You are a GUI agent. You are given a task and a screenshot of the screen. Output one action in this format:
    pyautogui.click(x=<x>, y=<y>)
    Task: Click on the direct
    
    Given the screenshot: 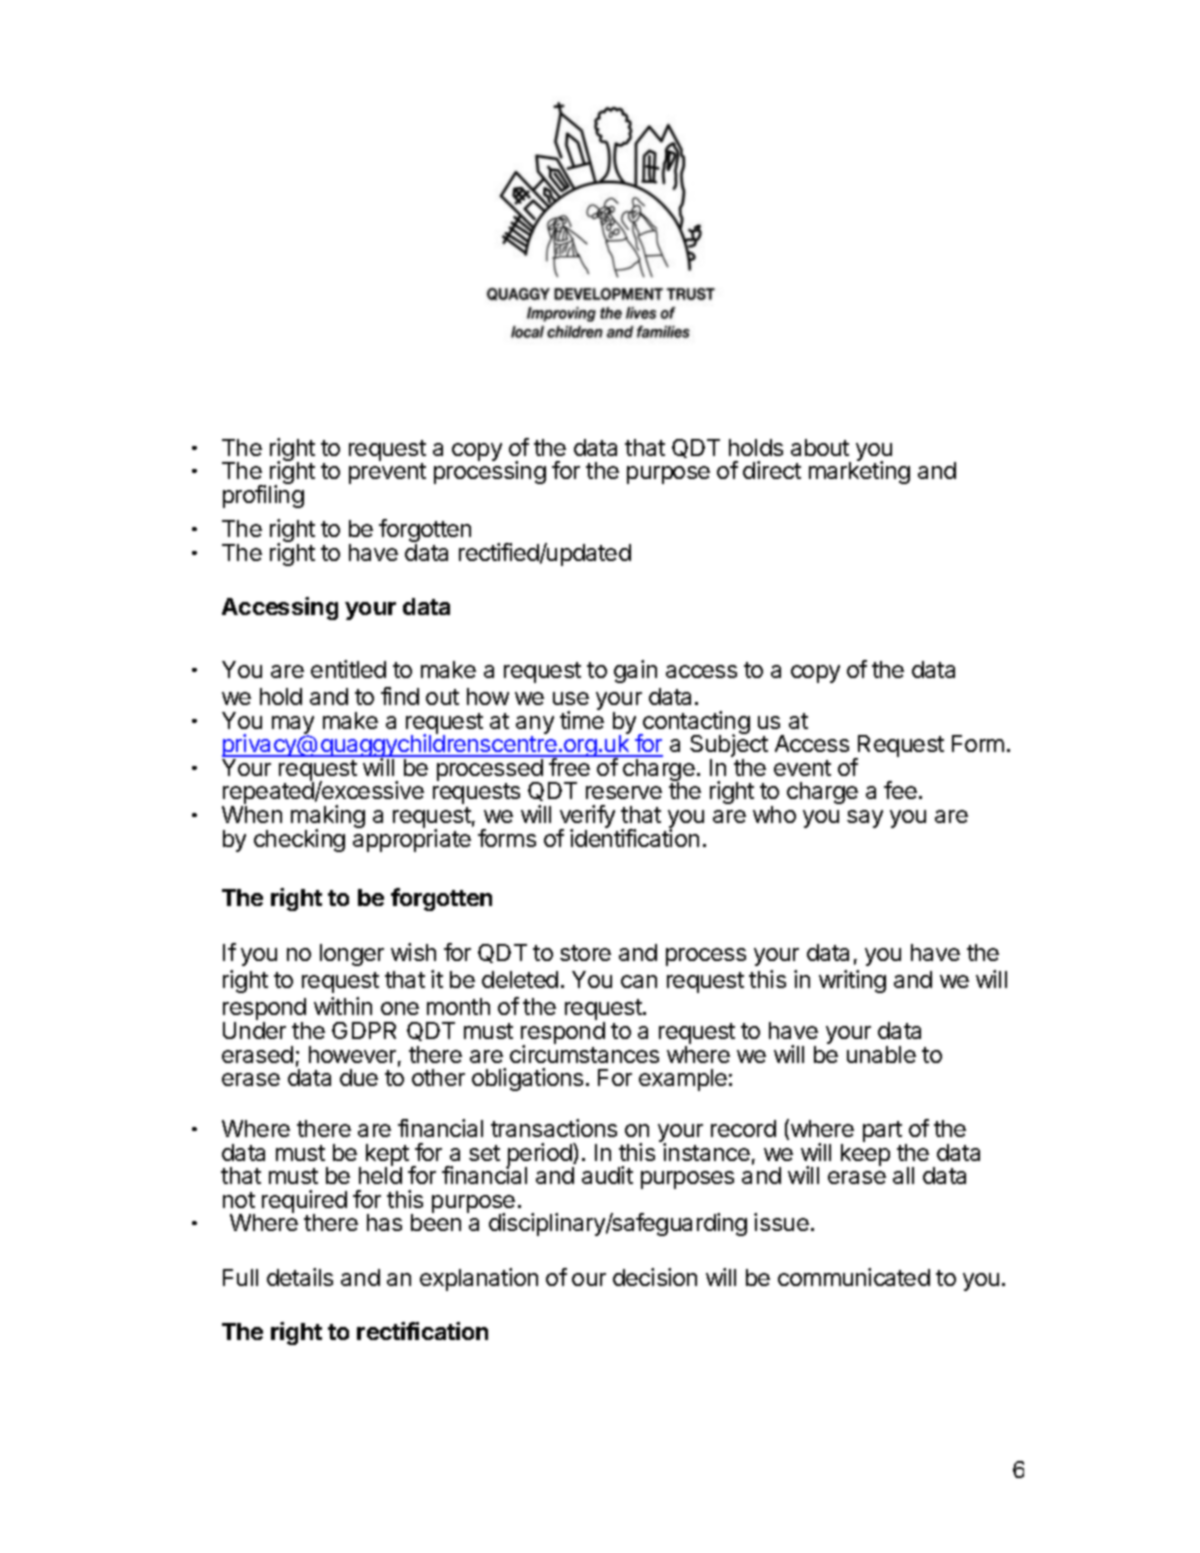 What is the action you would take?
    pyautogui.click(x=772, y=470)
